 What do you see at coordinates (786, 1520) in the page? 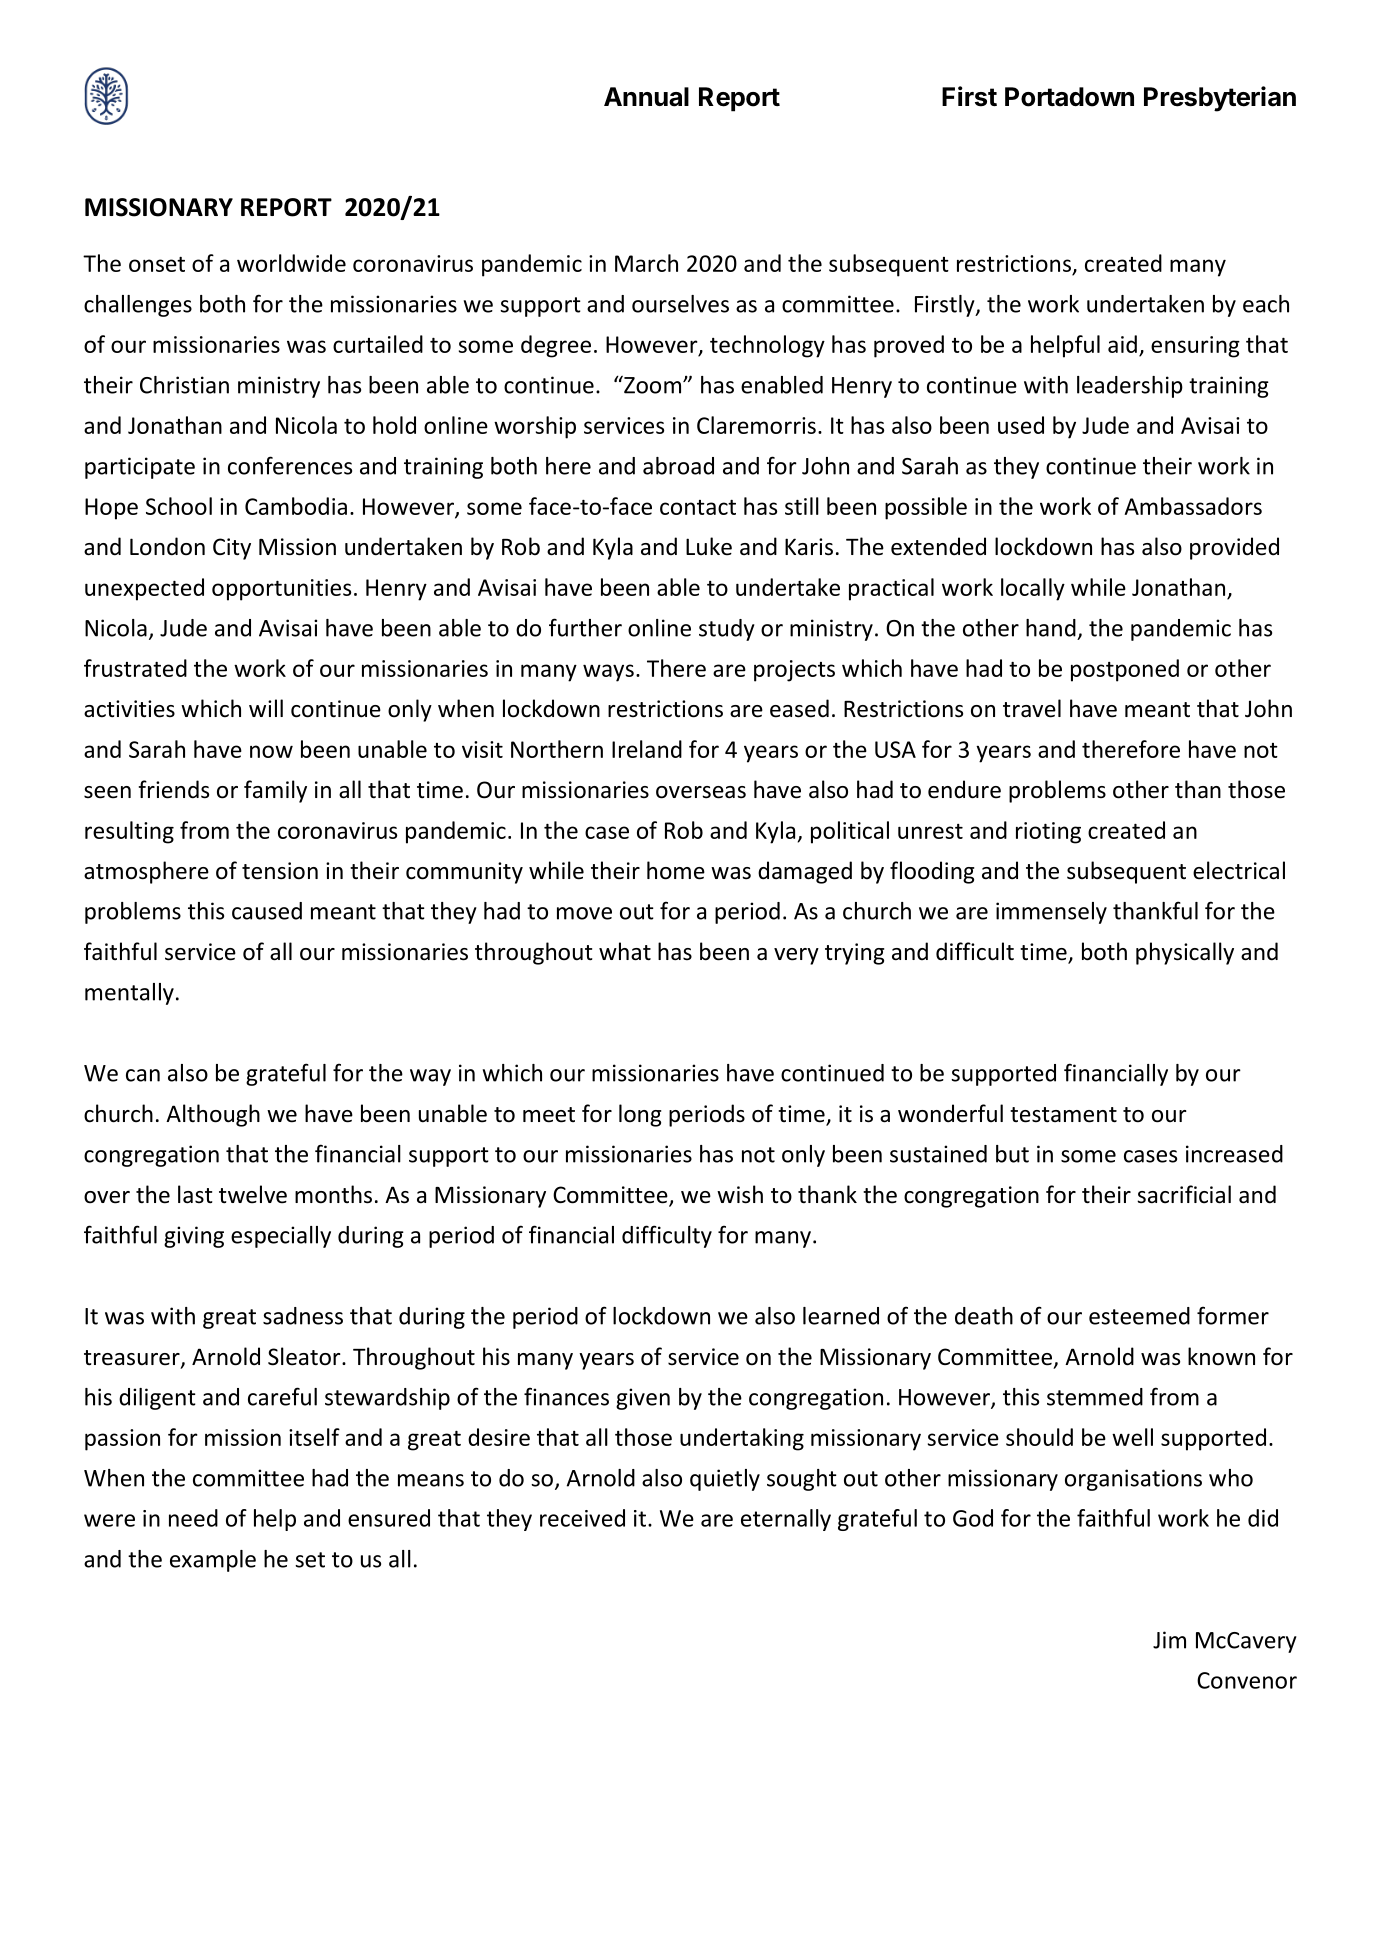
I see `eternally` at bounding box center [786, 1520].
